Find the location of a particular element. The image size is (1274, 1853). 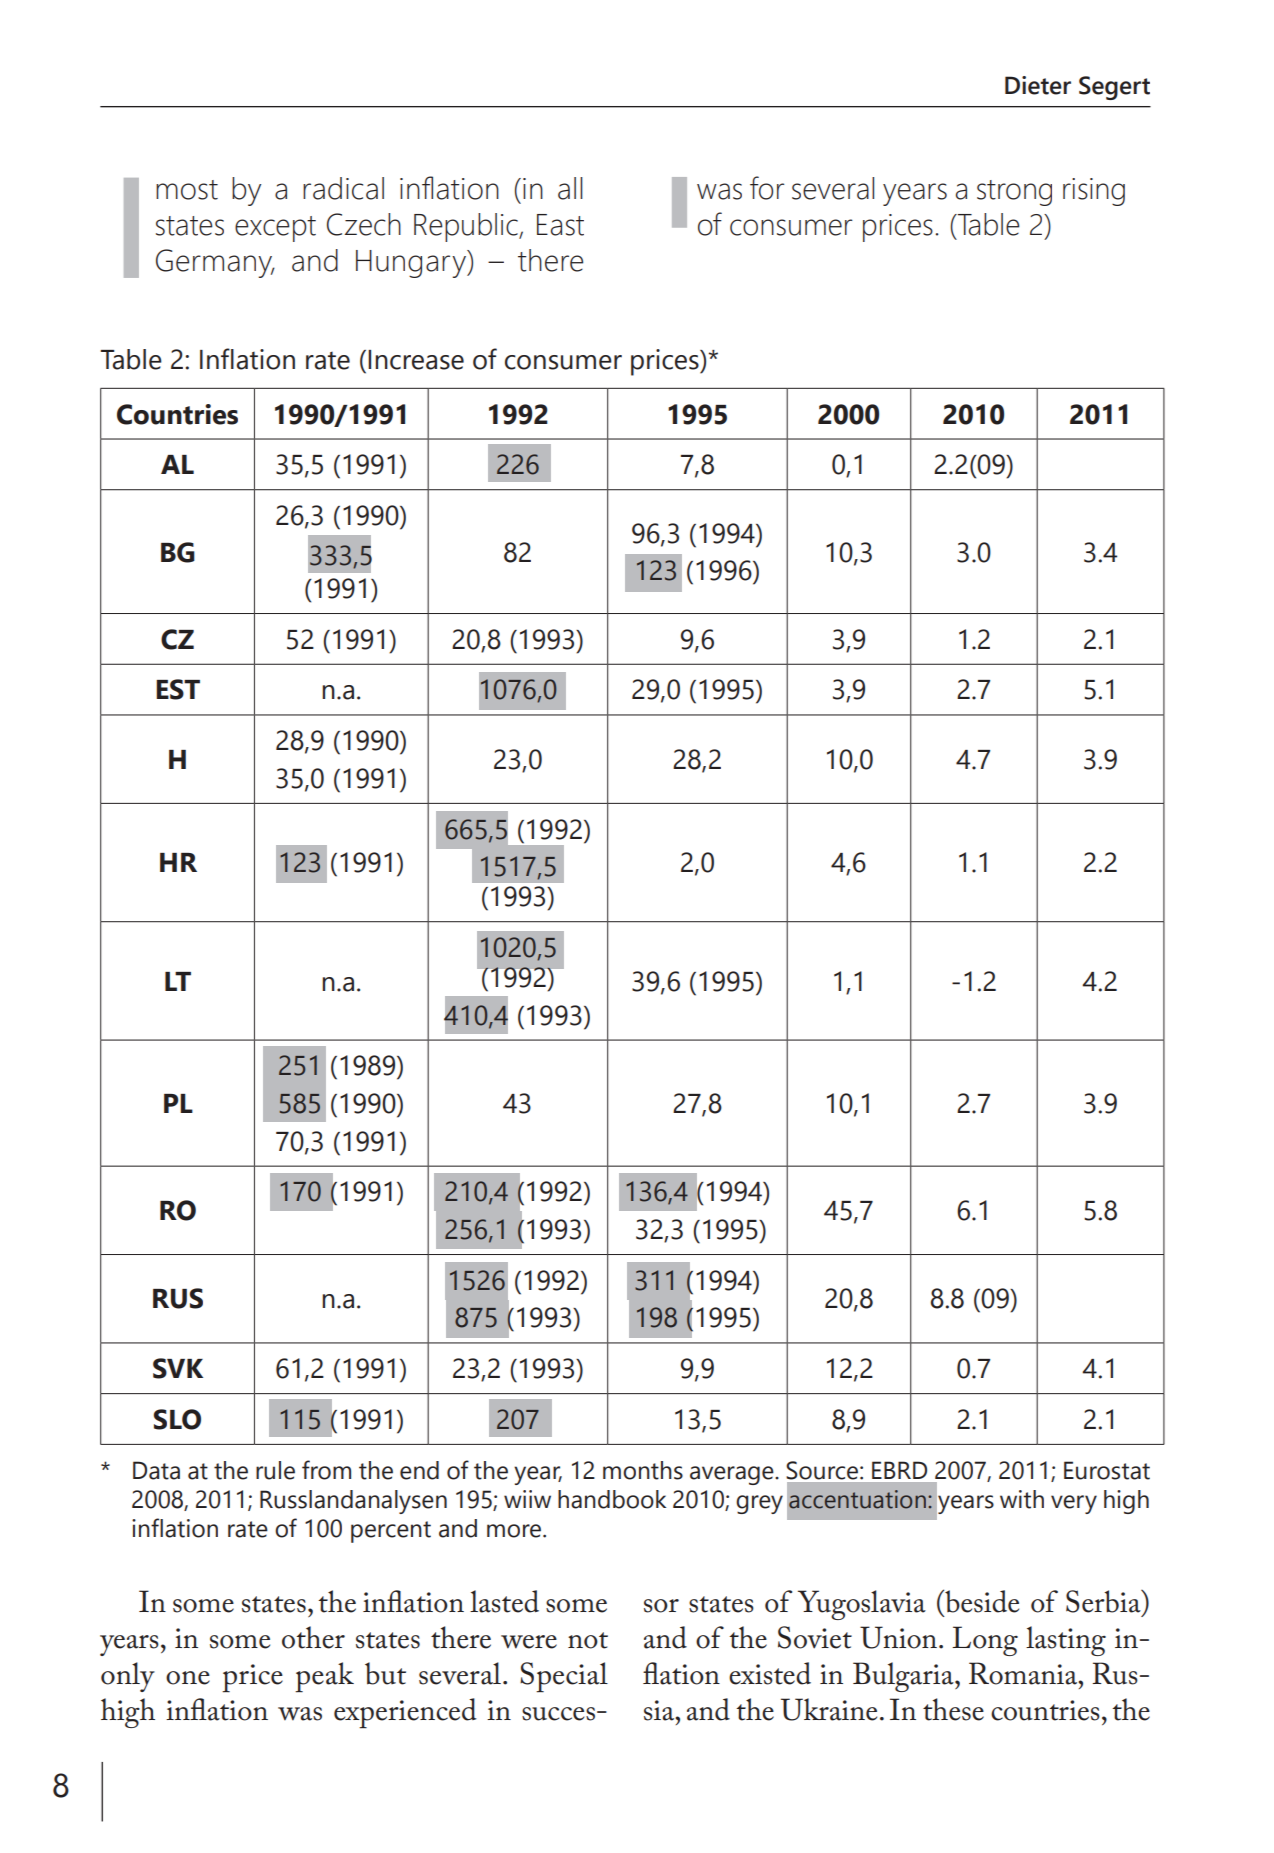

Increase is located at coordinates (416, 360).
